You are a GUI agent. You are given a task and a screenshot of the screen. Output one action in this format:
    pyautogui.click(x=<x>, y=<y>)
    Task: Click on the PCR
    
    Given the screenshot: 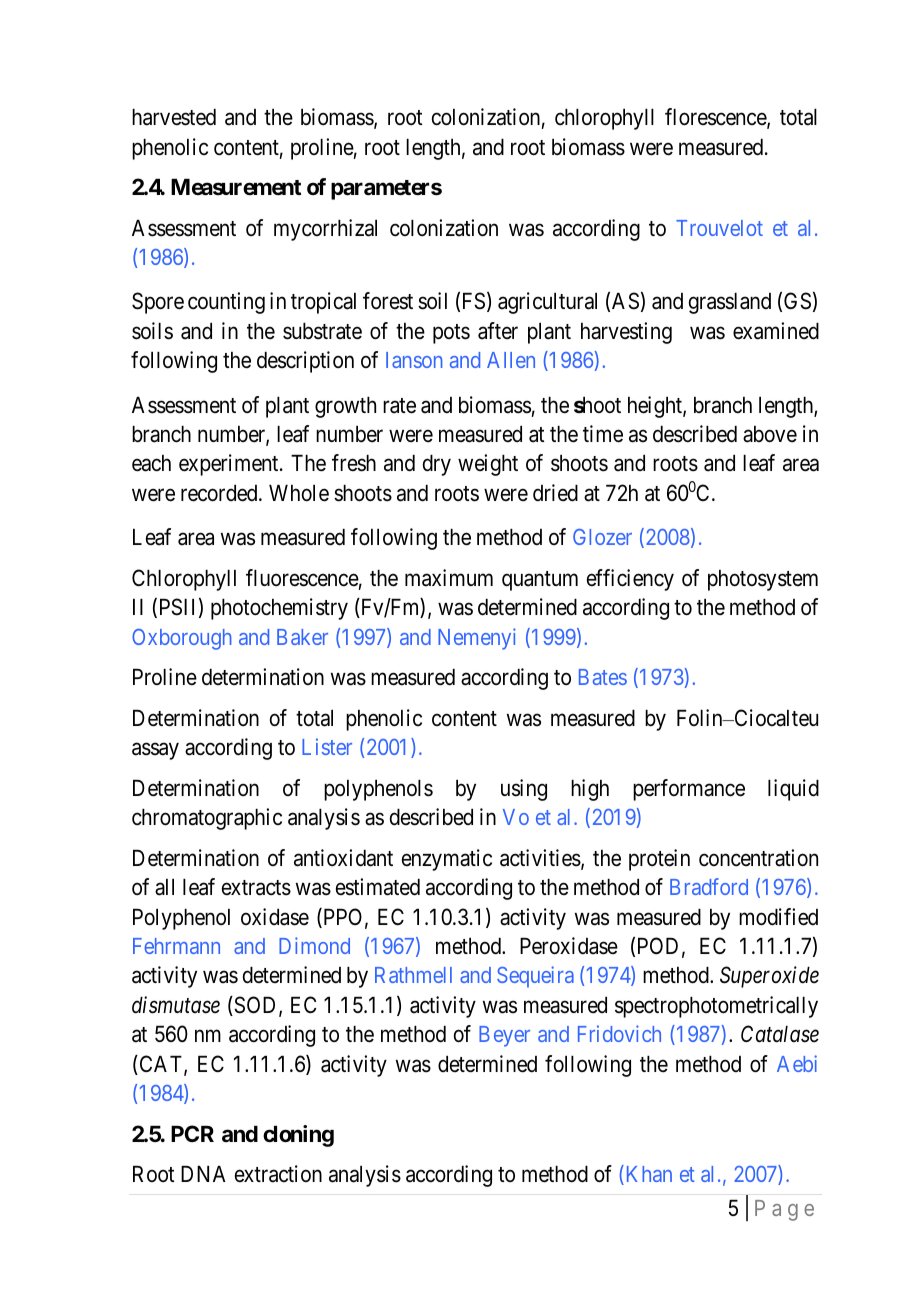 What is the action you would take?
    pyautogui.click(x=192, y=1133)
